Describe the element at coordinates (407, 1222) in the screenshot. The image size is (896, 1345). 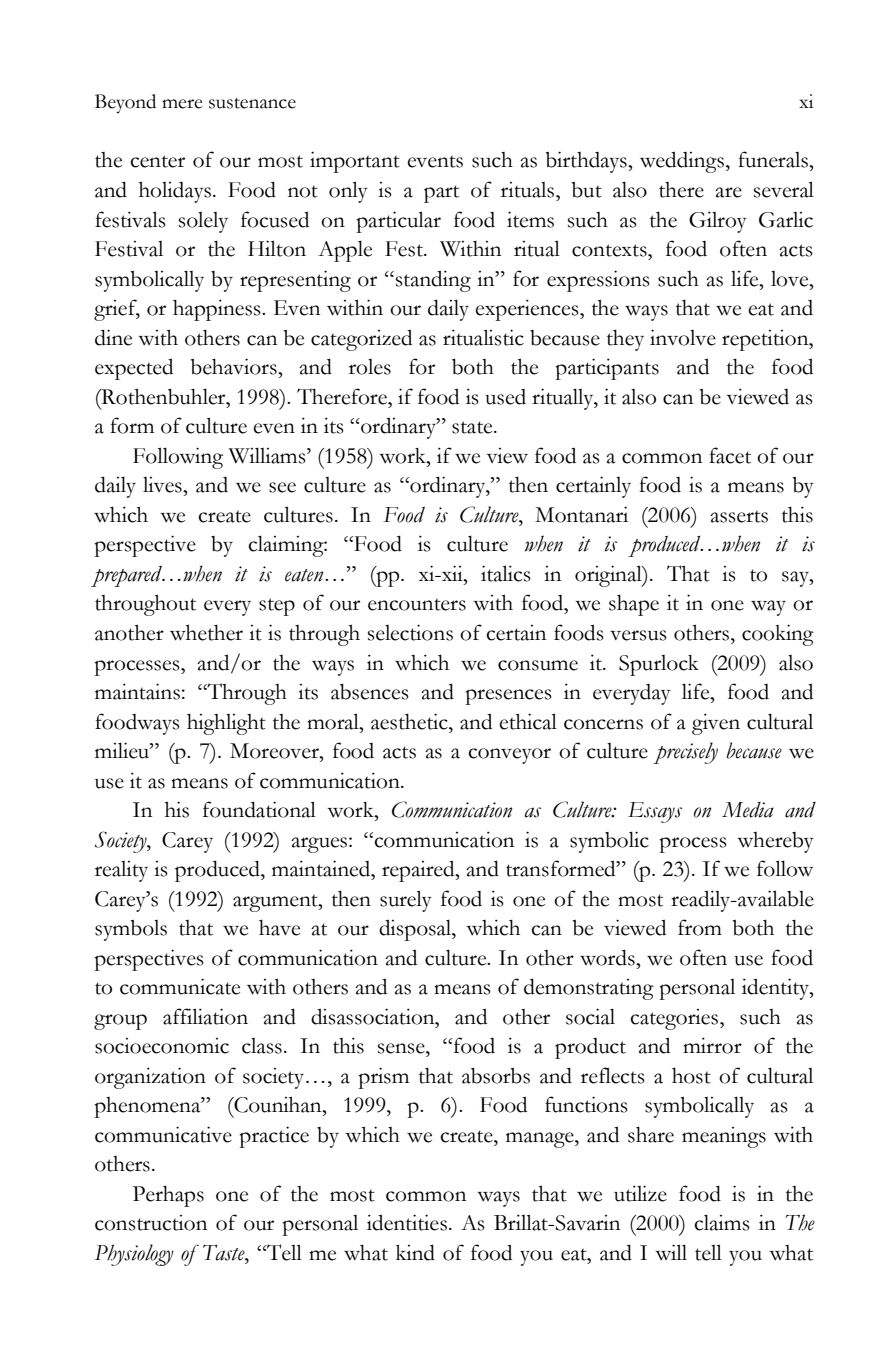
I see `identities` at that location.
